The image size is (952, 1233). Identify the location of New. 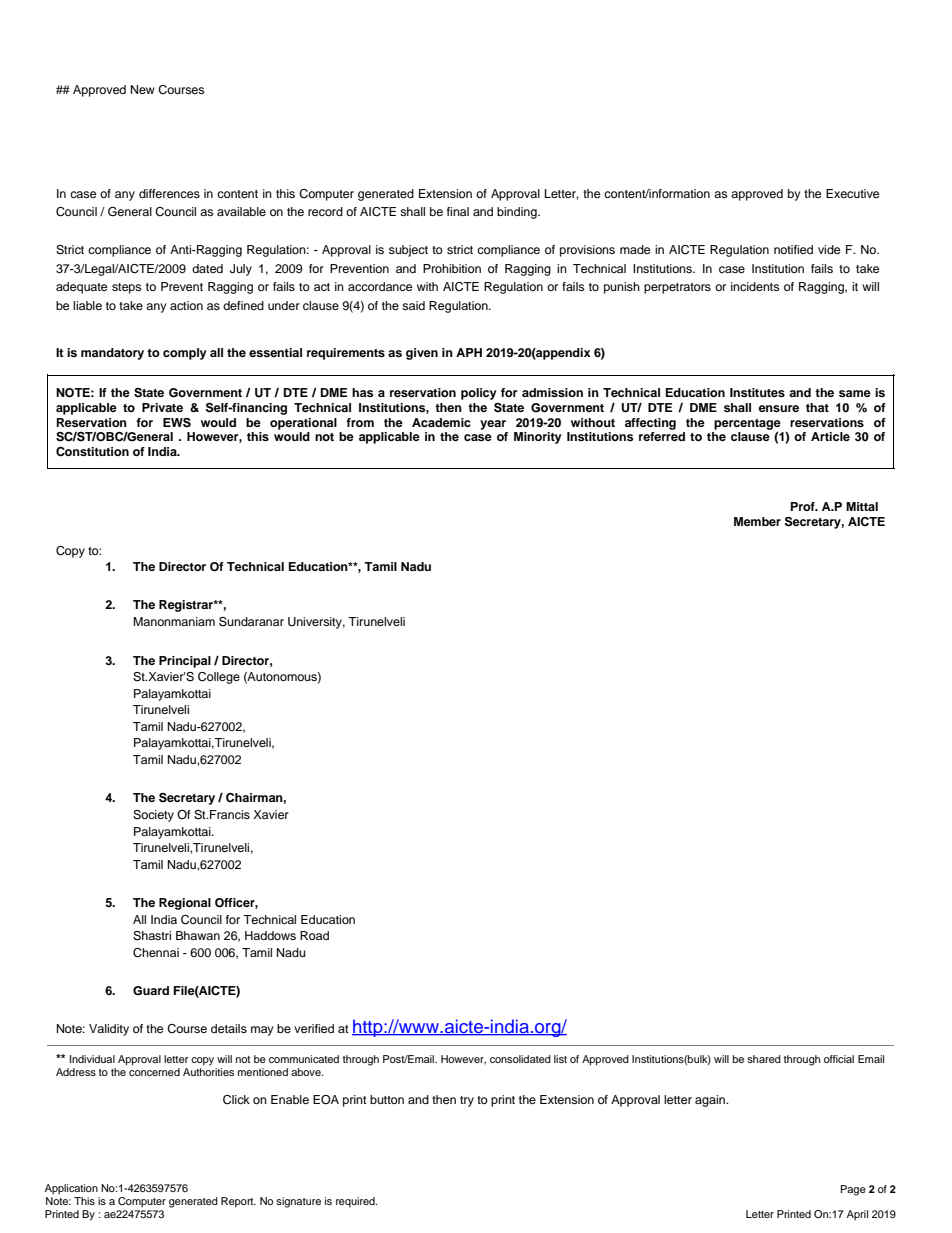
(143, 89).
